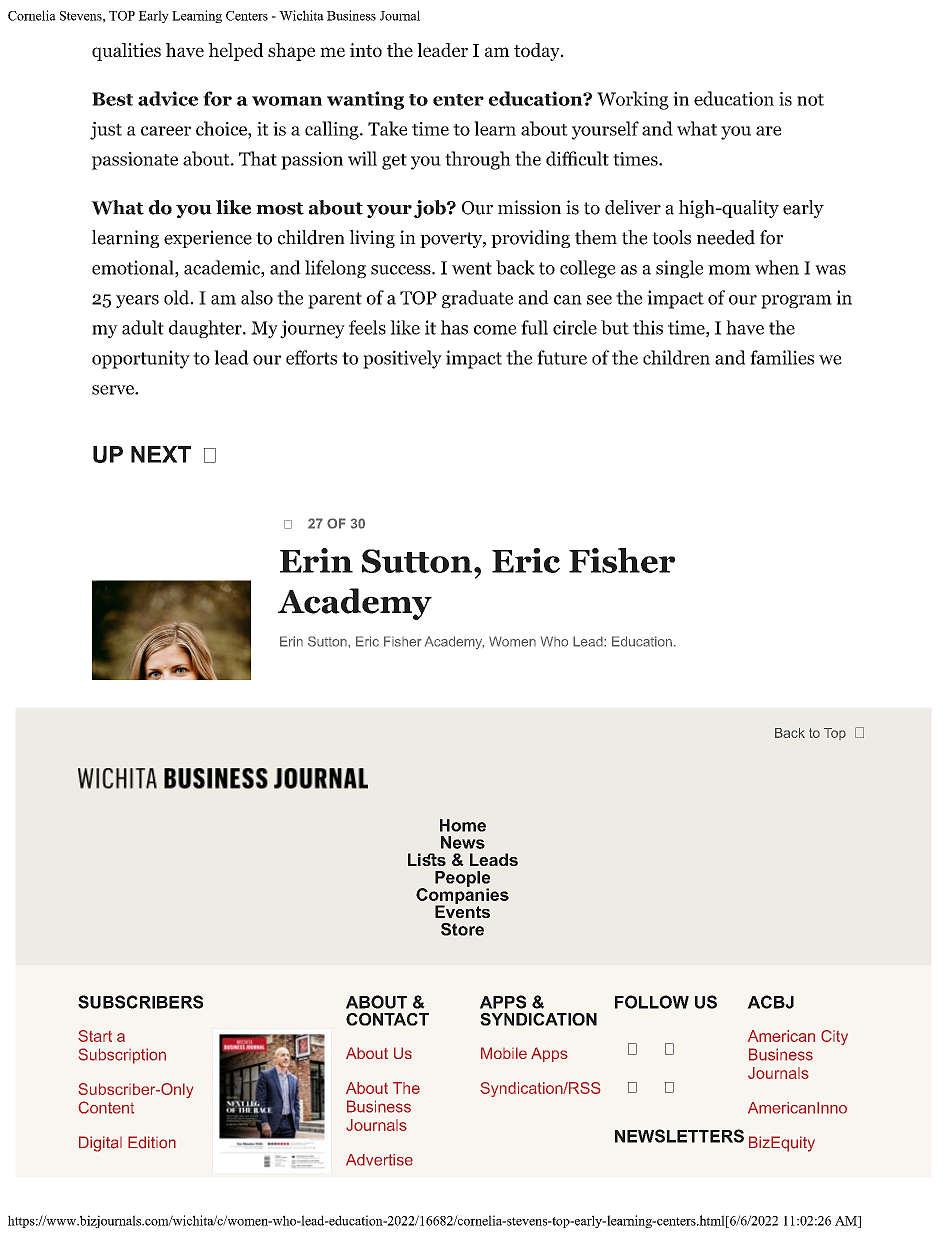  I want to click on Advertise, so click(379, 1160).
